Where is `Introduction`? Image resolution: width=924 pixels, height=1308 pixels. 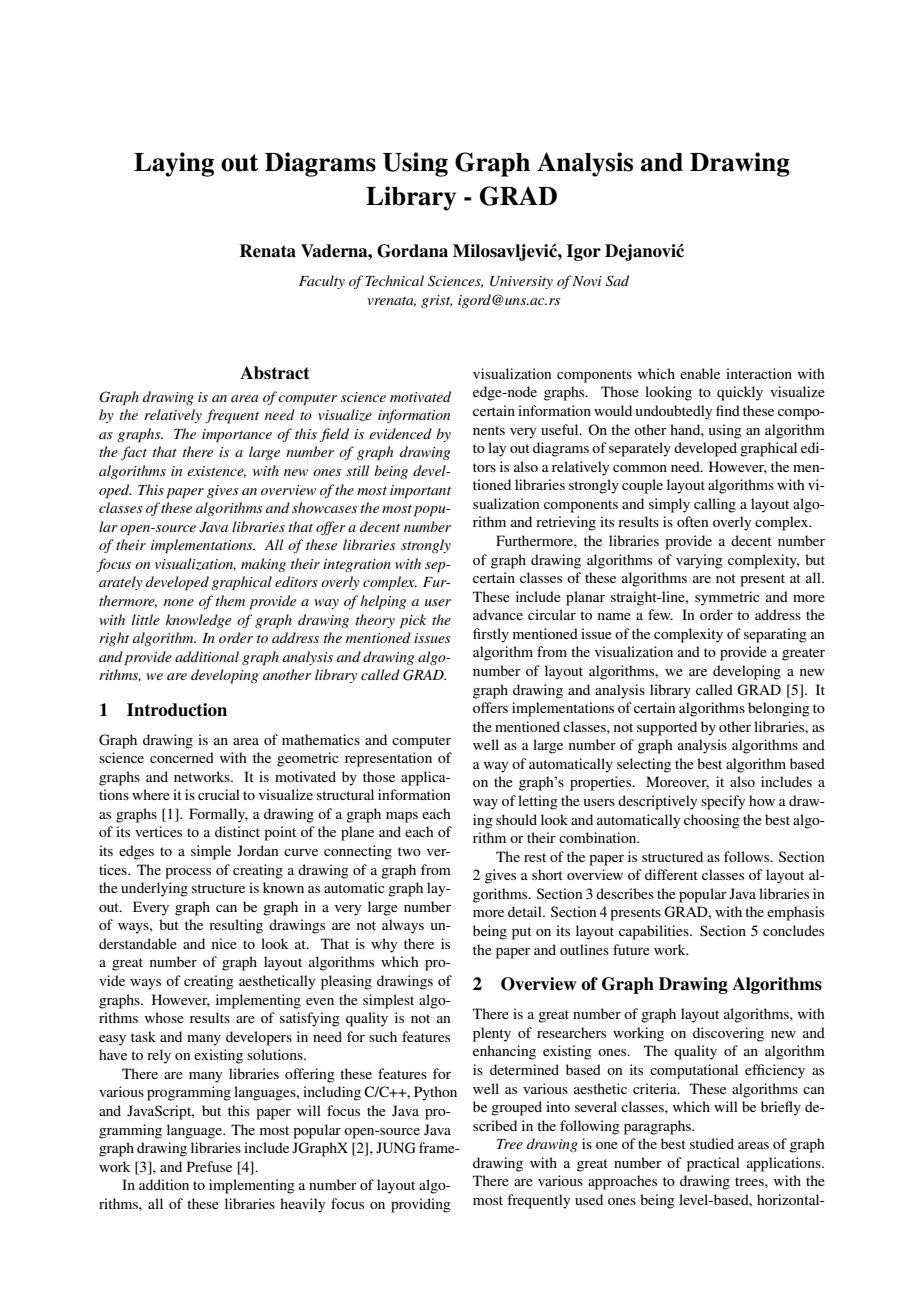 Introduction is located at coordinates (177, 710).
